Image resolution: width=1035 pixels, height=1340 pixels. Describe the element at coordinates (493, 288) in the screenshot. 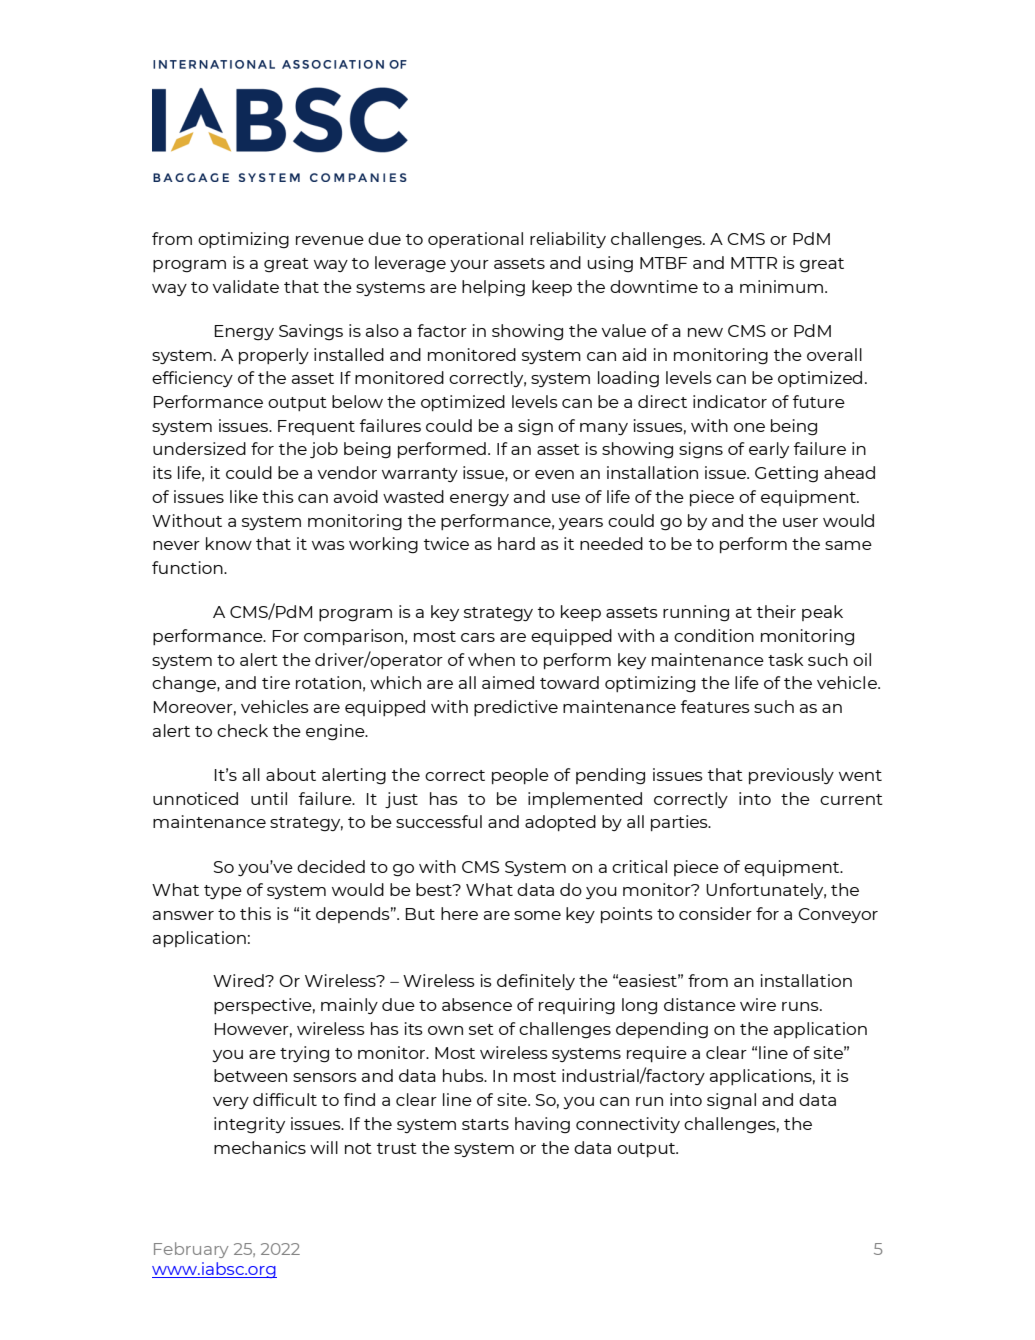

I see `helping` at that location.
